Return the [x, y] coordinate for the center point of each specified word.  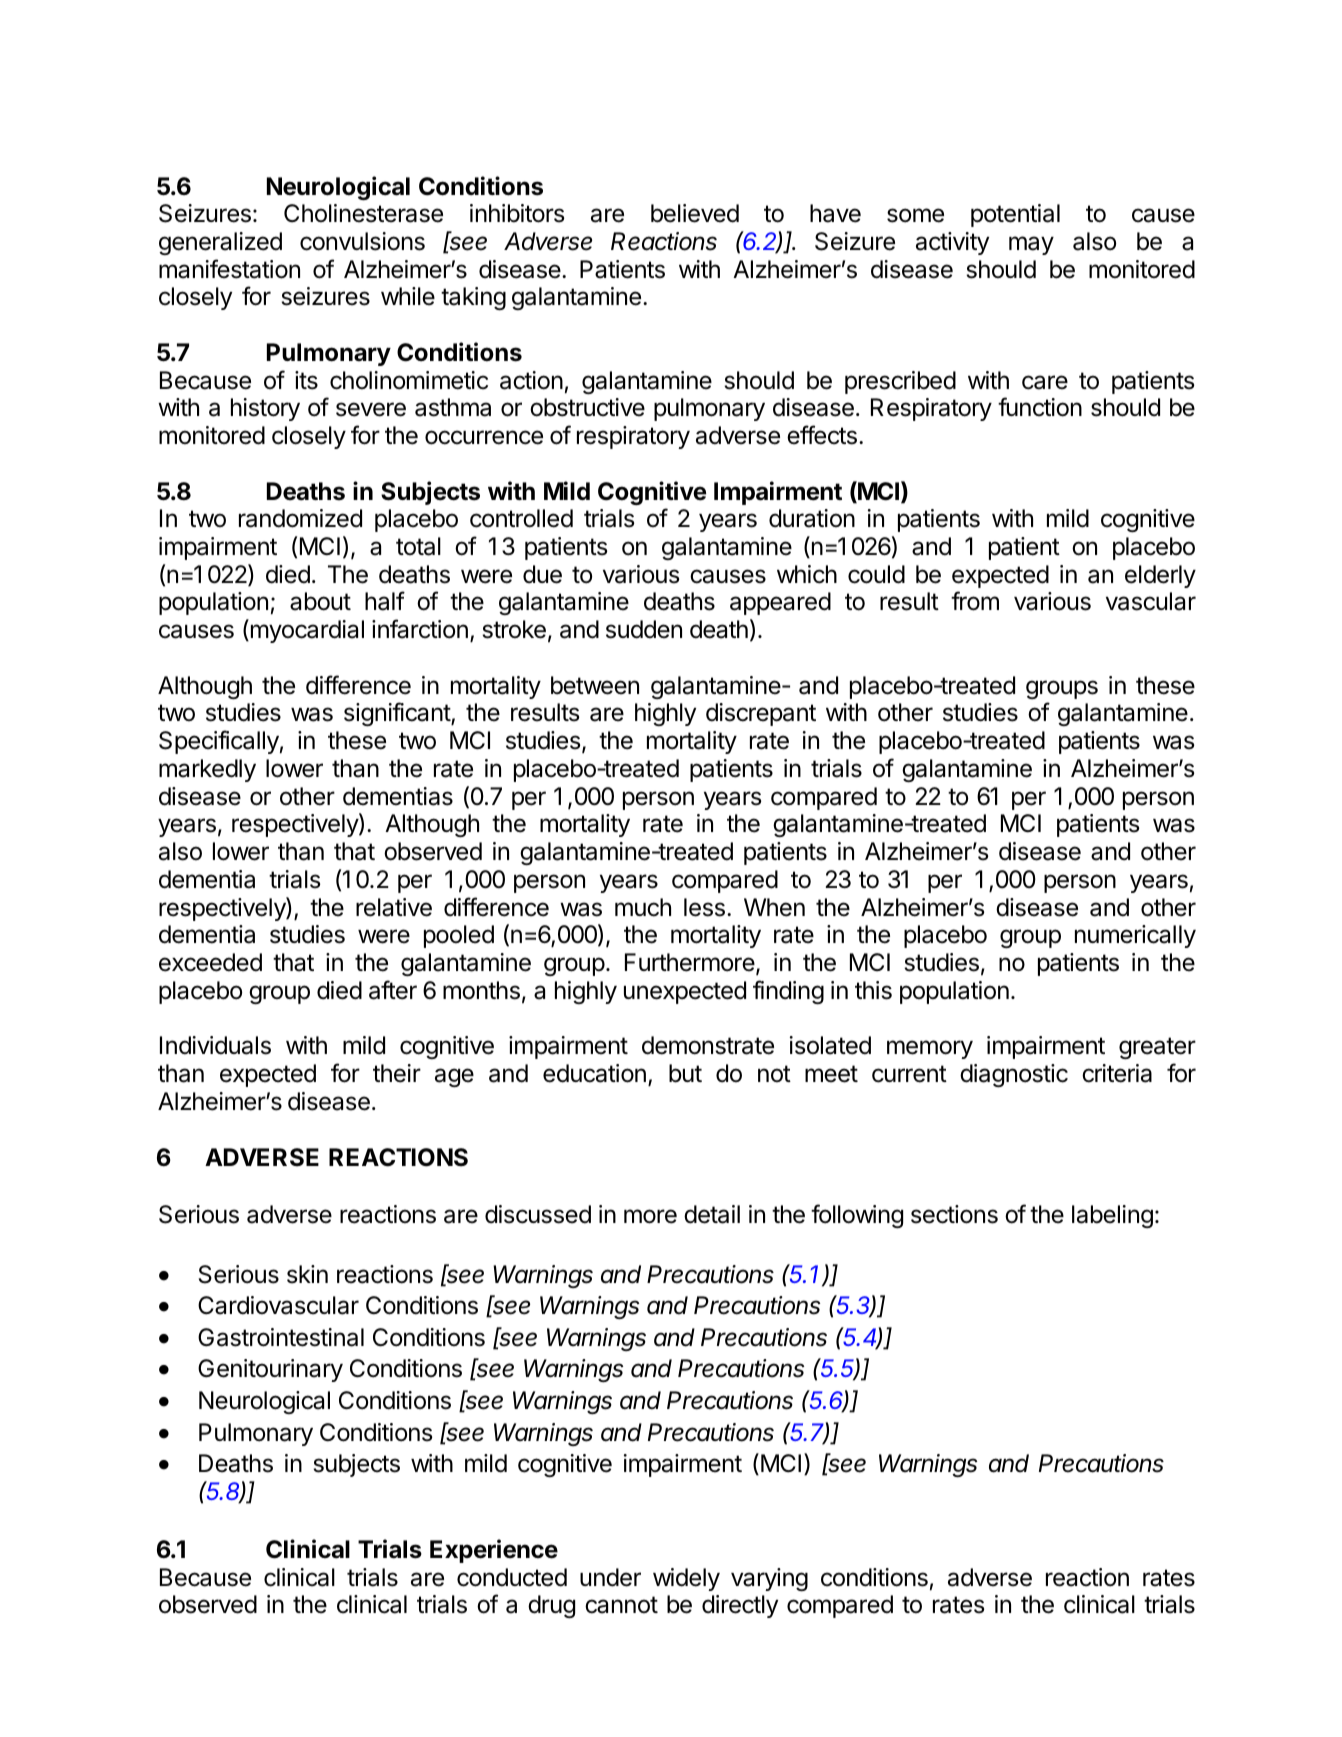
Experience [494, 1551]
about [320, 601]
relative [394, 907]
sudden [644, 629]
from [975, 601]
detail [712, 1214]
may [1031, 245]
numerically [1135, 936]
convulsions [362, 241]
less [704, 907]
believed [695, 213]
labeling [1112, 1216]
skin [307, 1274]
